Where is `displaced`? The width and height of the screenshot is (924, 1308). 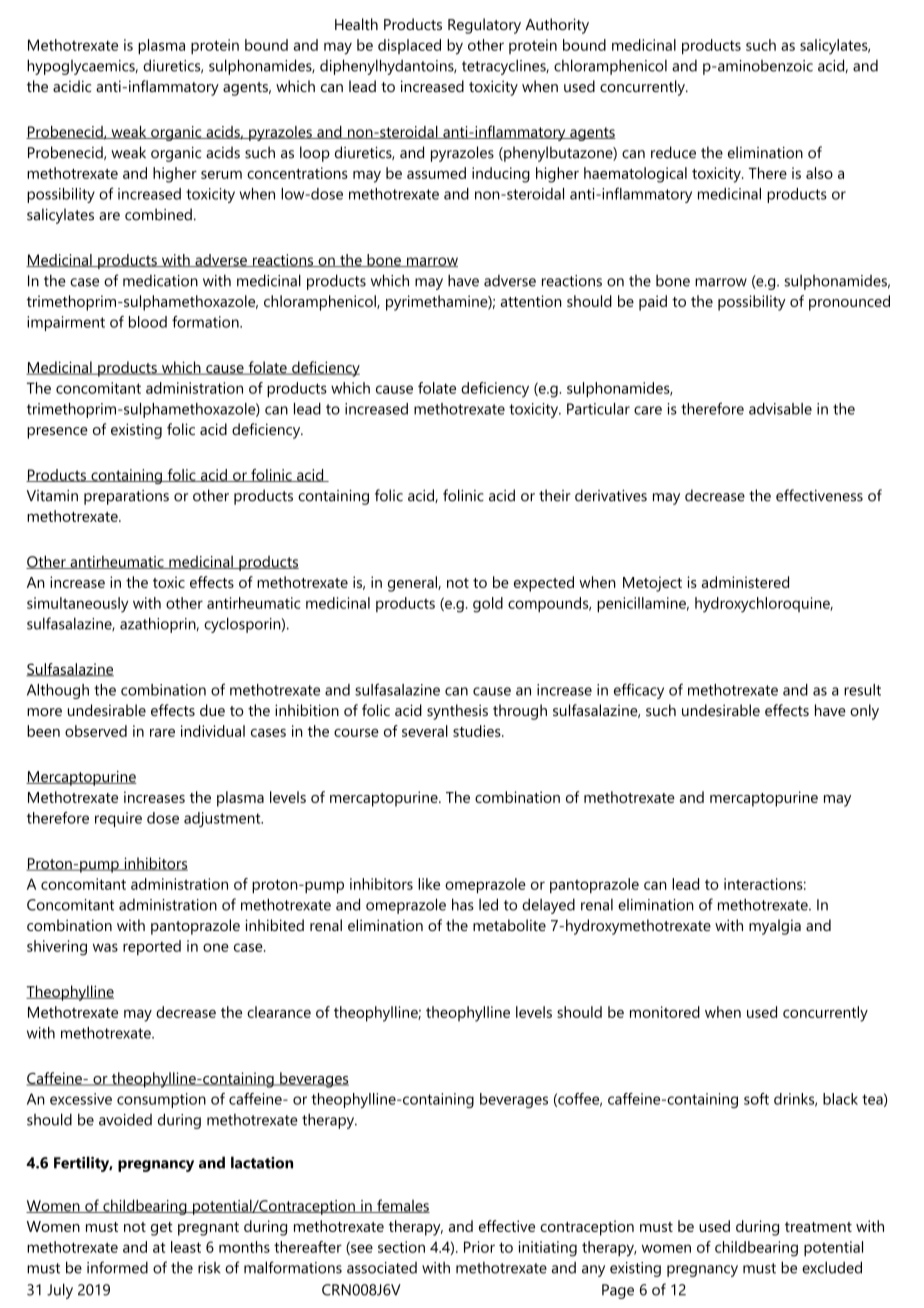 displaced is located at coordinates (409, 46).
